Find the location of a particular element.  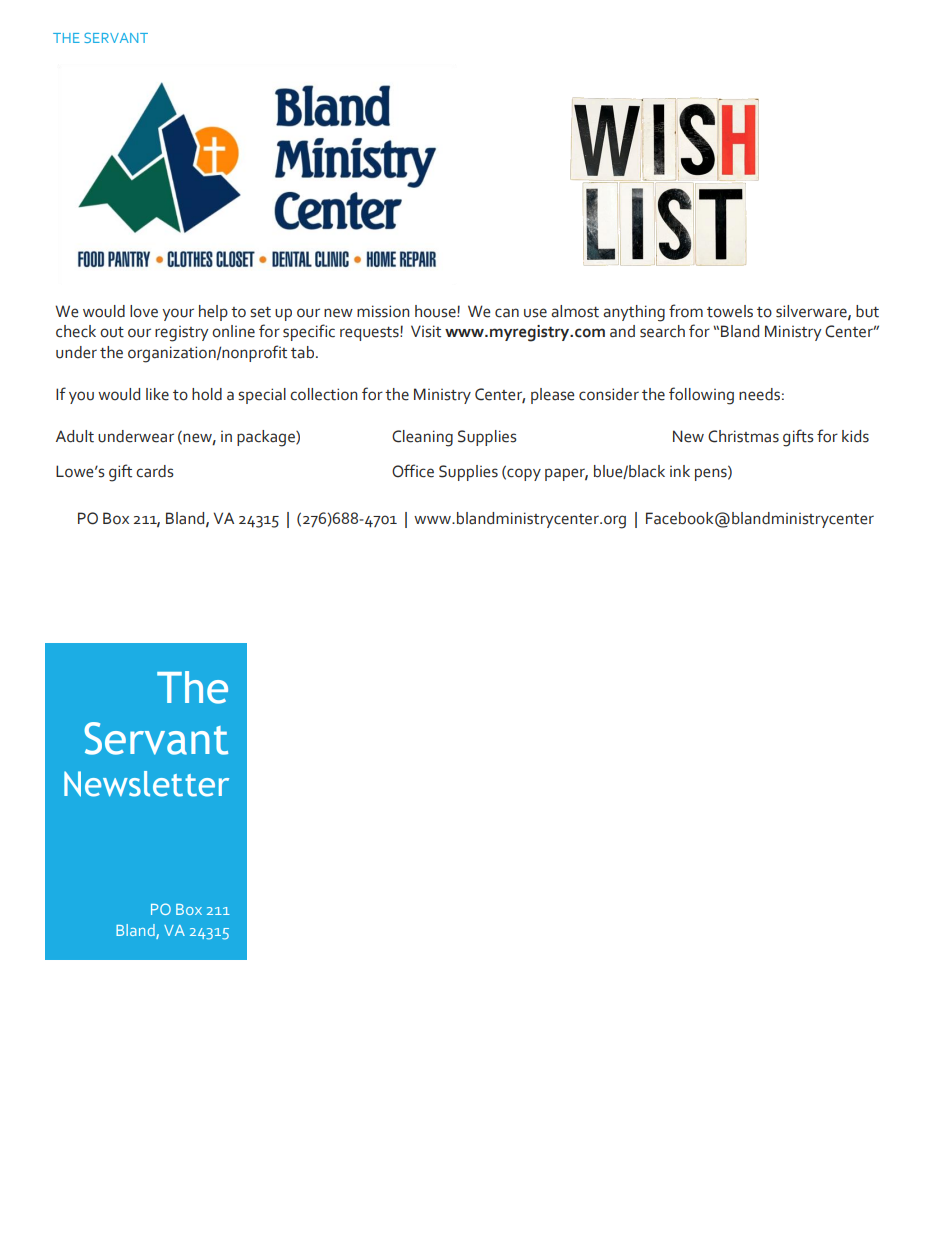

cards is located at coordinates (155, 471).
